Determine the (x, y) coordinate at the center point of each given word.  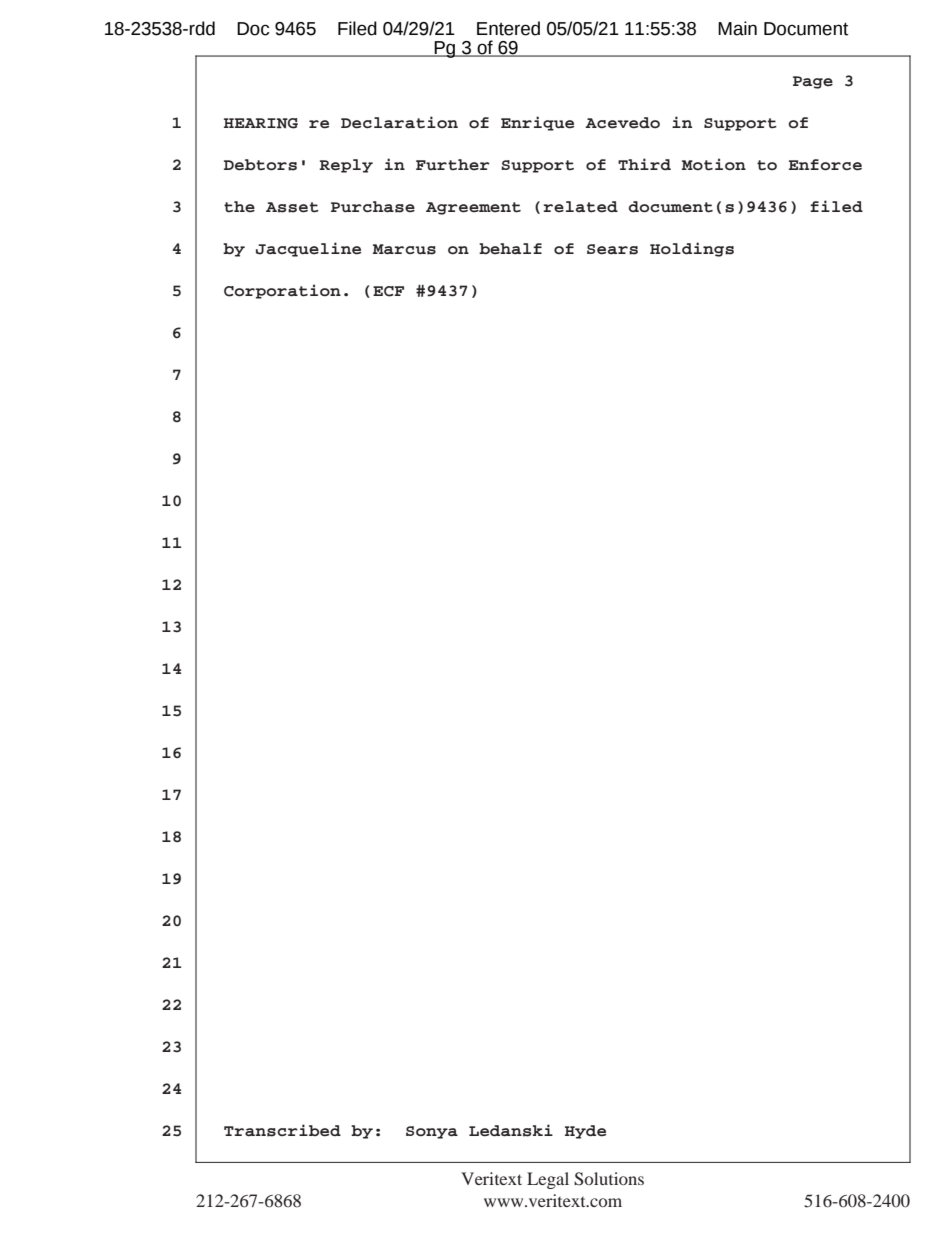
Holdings (692, 249)
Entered (508, 28)
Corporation (282, 291)
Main (737, 28)
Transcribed (282, 1130)
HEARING (261, 123)
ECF (388, 291)
